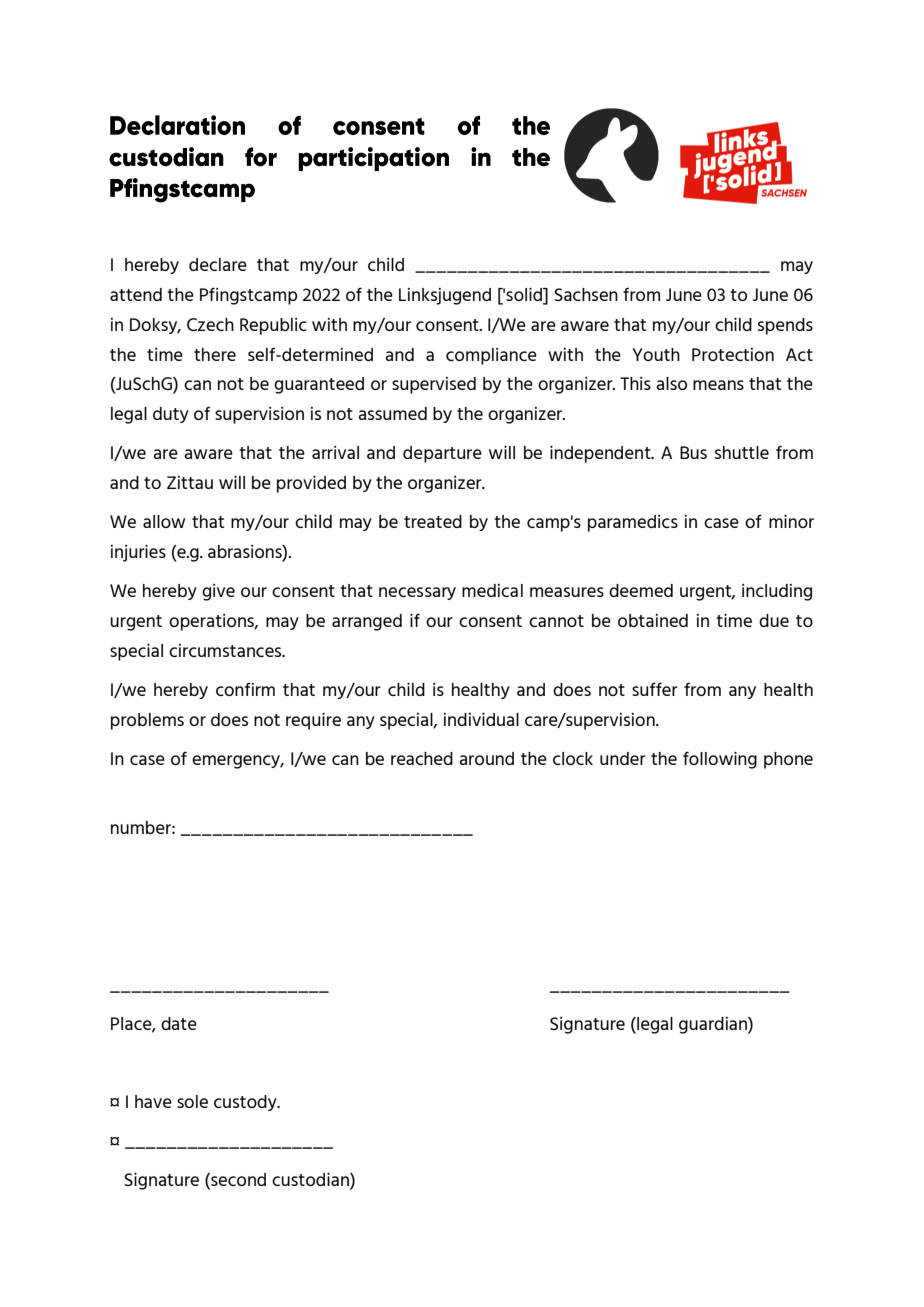  Describe the element at coordinates (218, 592) in the screenshot. I see `give` at that location.
